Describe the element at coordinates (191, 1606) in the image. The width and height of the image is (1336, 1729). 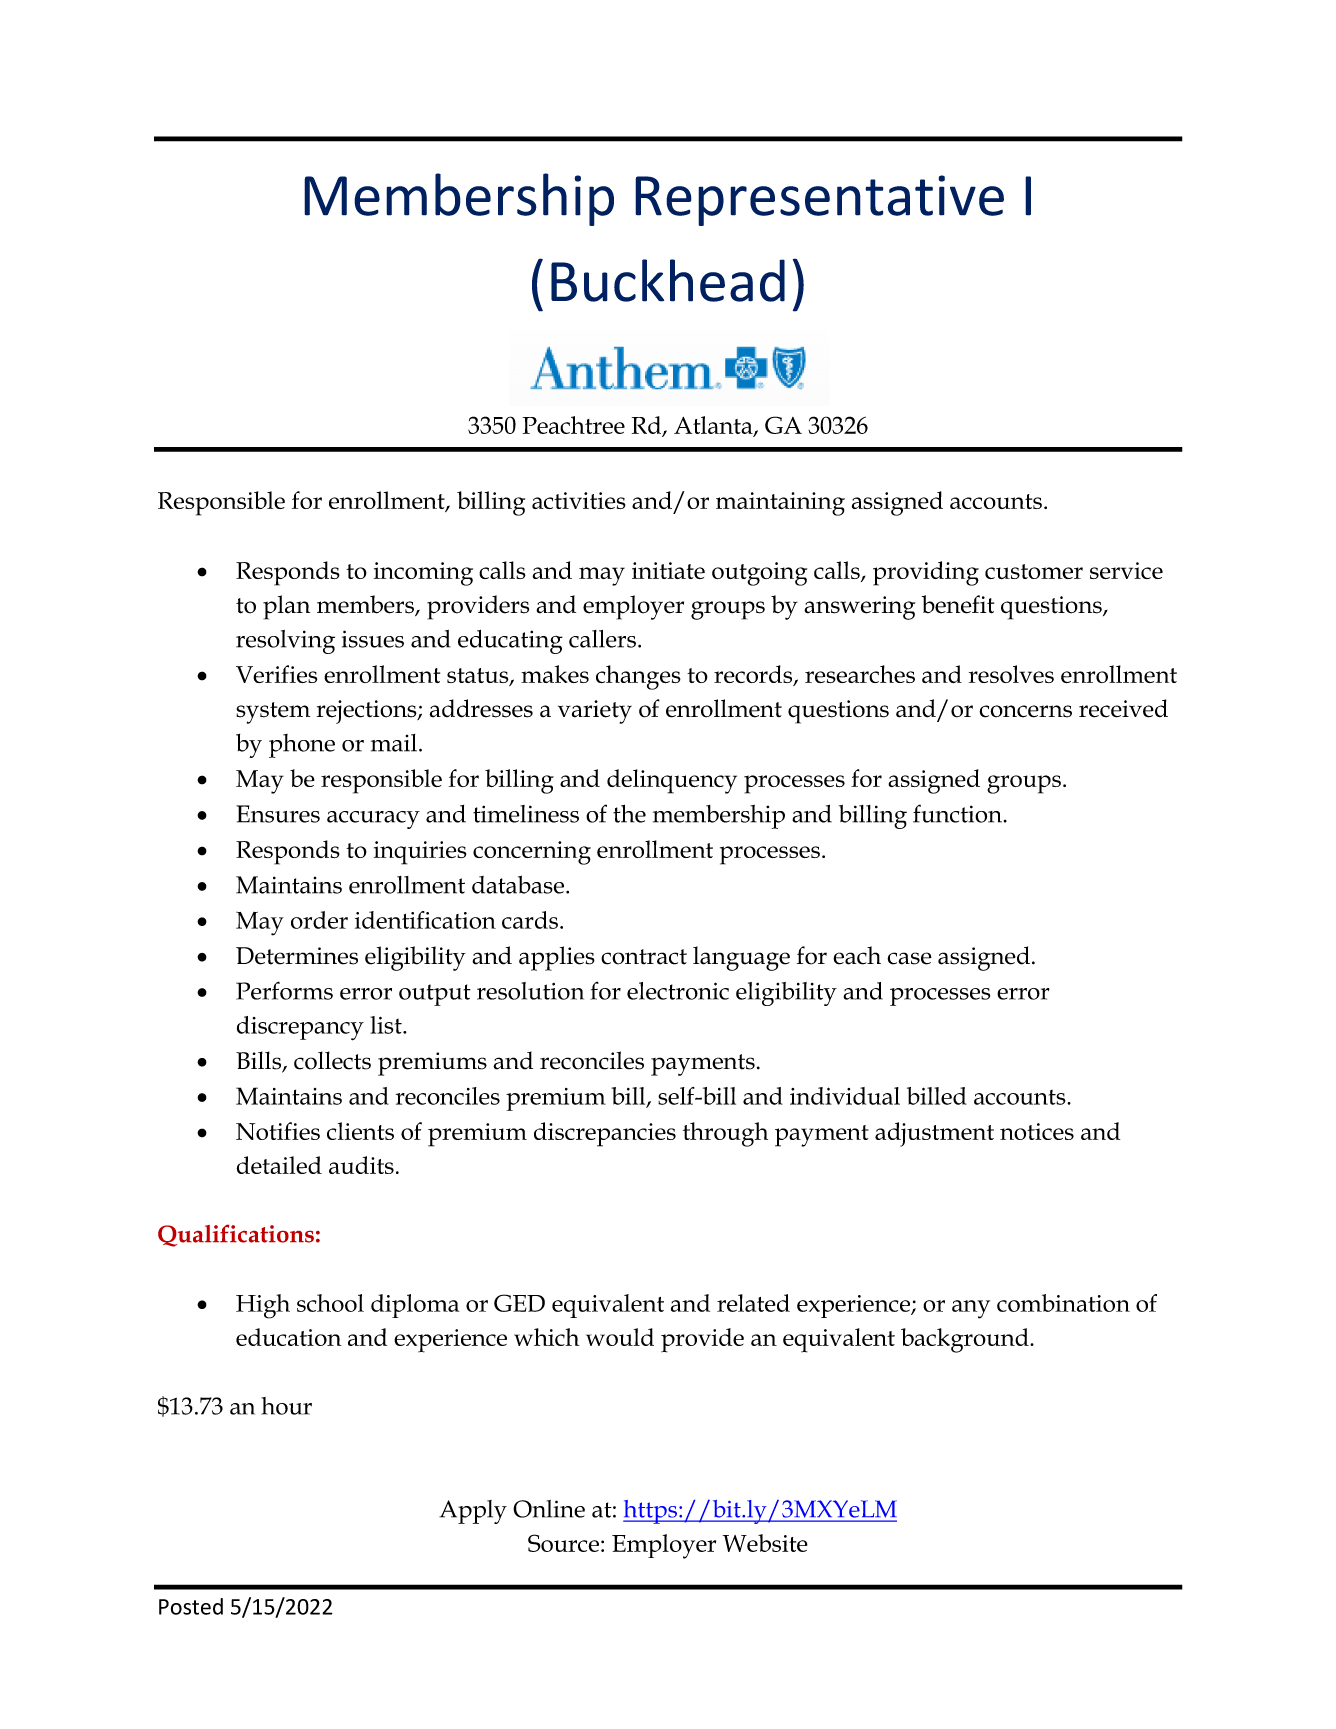
I see `Posted` at that location.
